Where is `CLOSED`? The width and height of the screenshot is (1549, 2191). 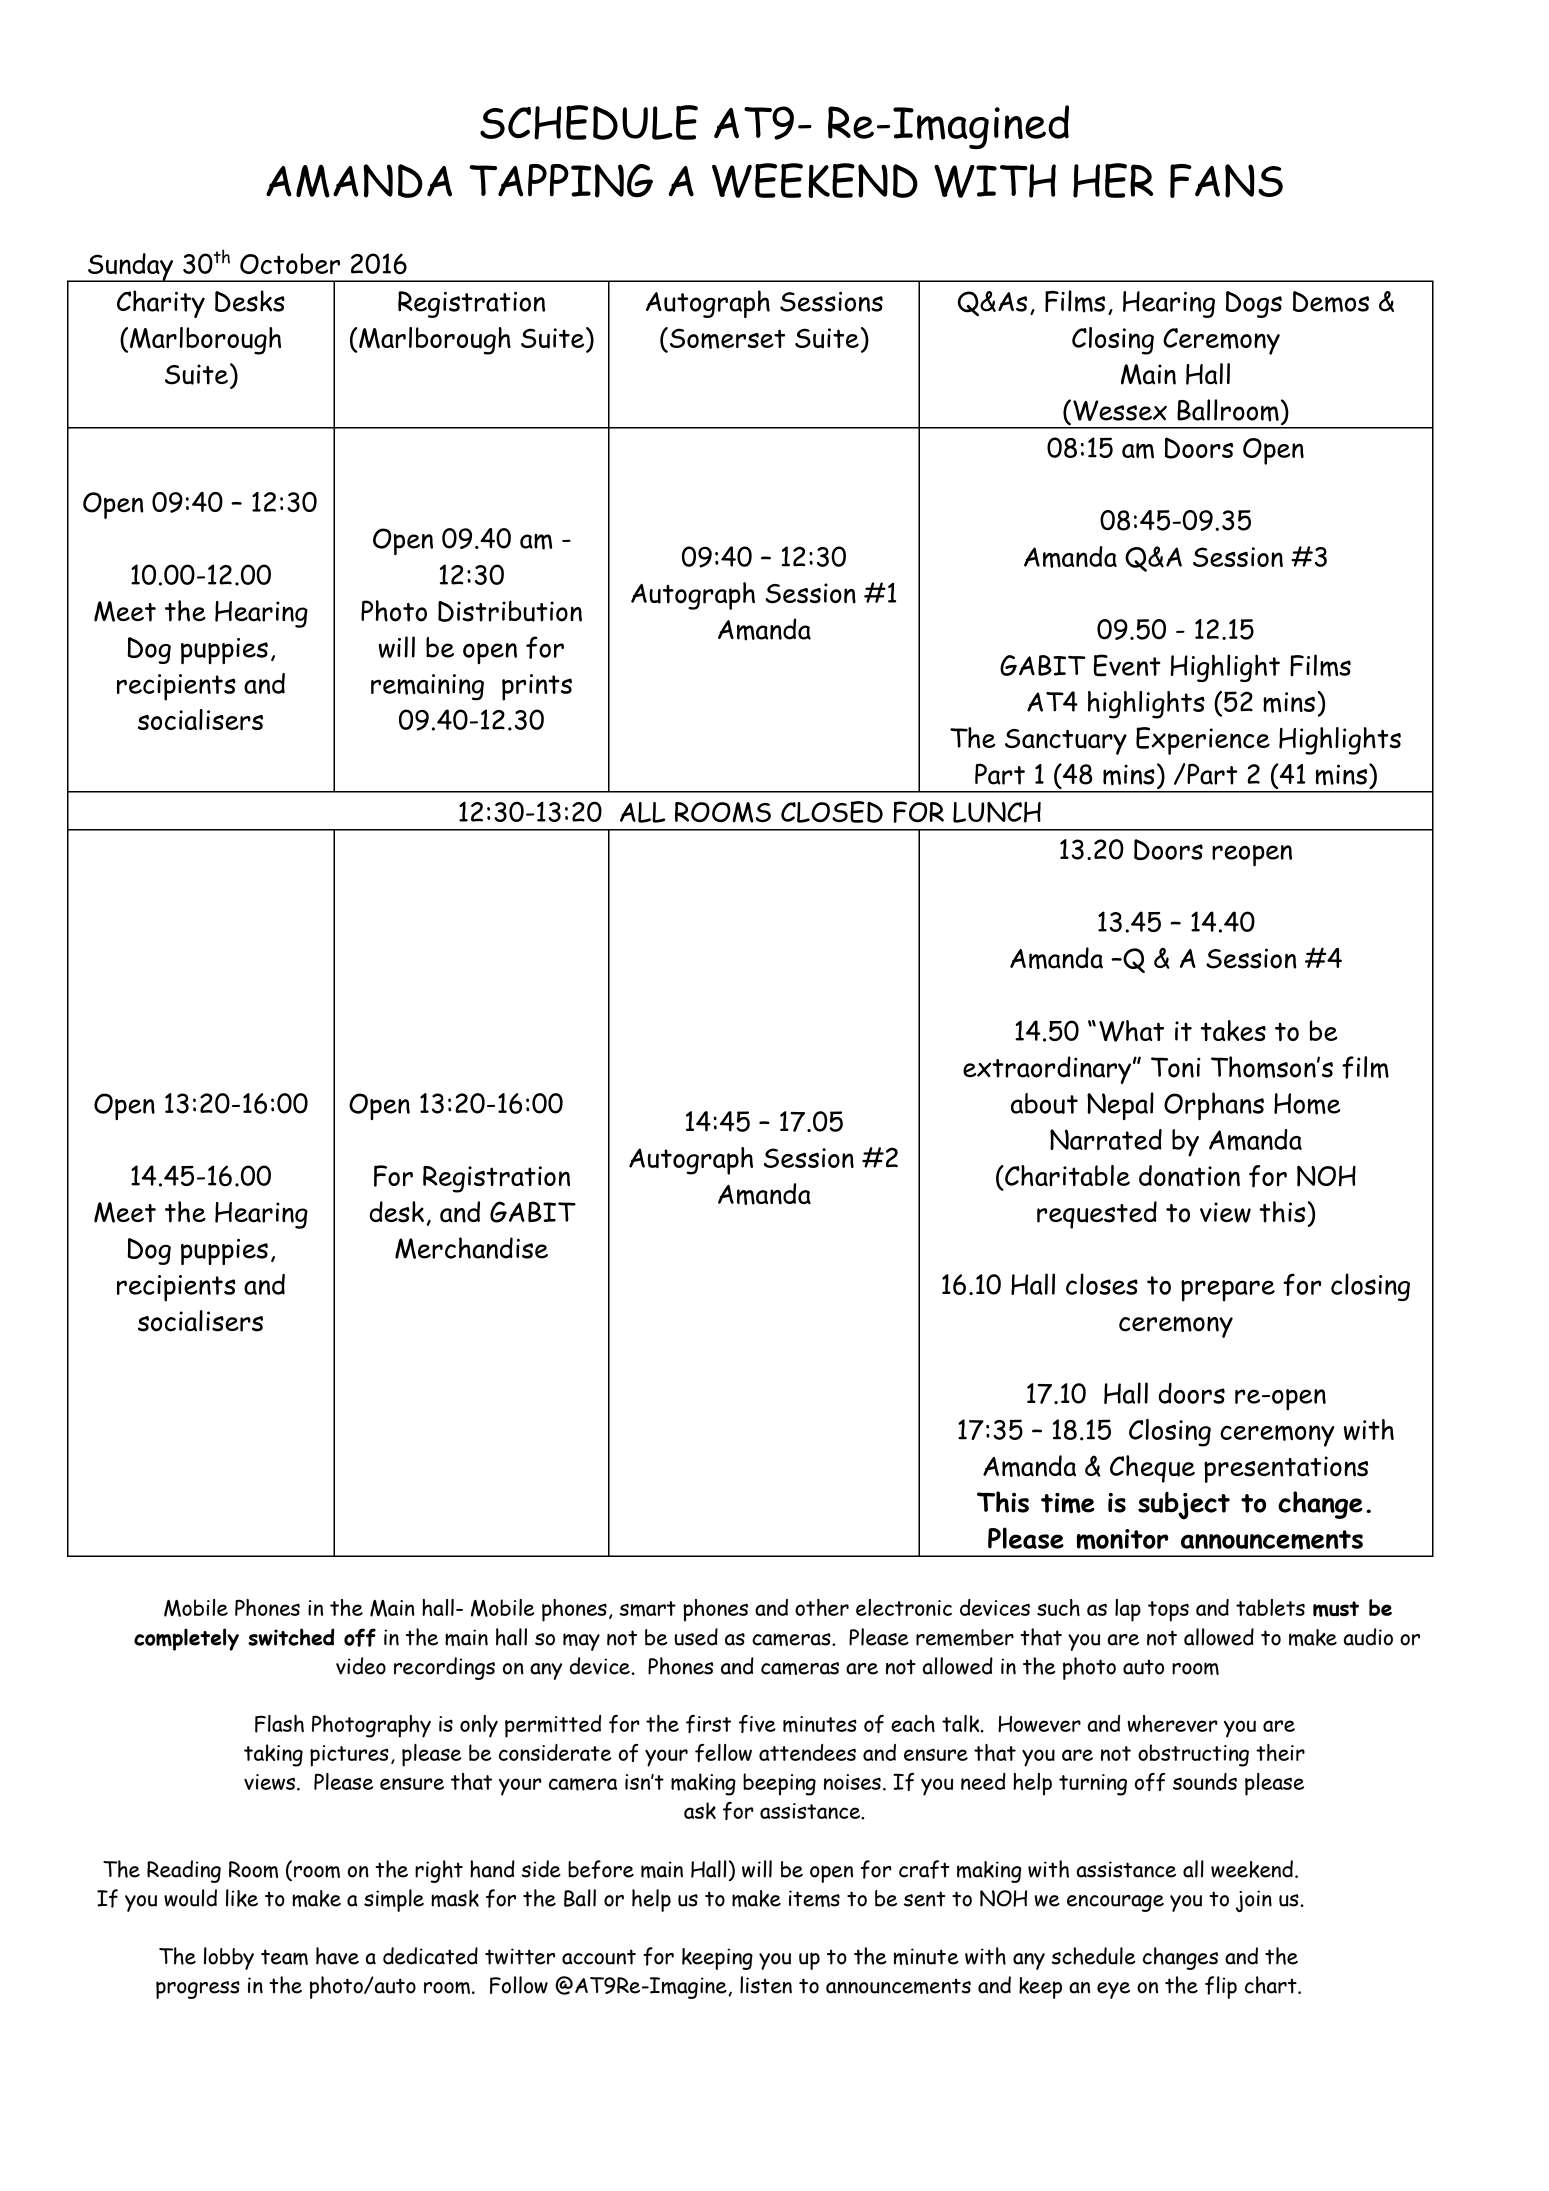 CLOSED is located at coordinates (832, 812).
